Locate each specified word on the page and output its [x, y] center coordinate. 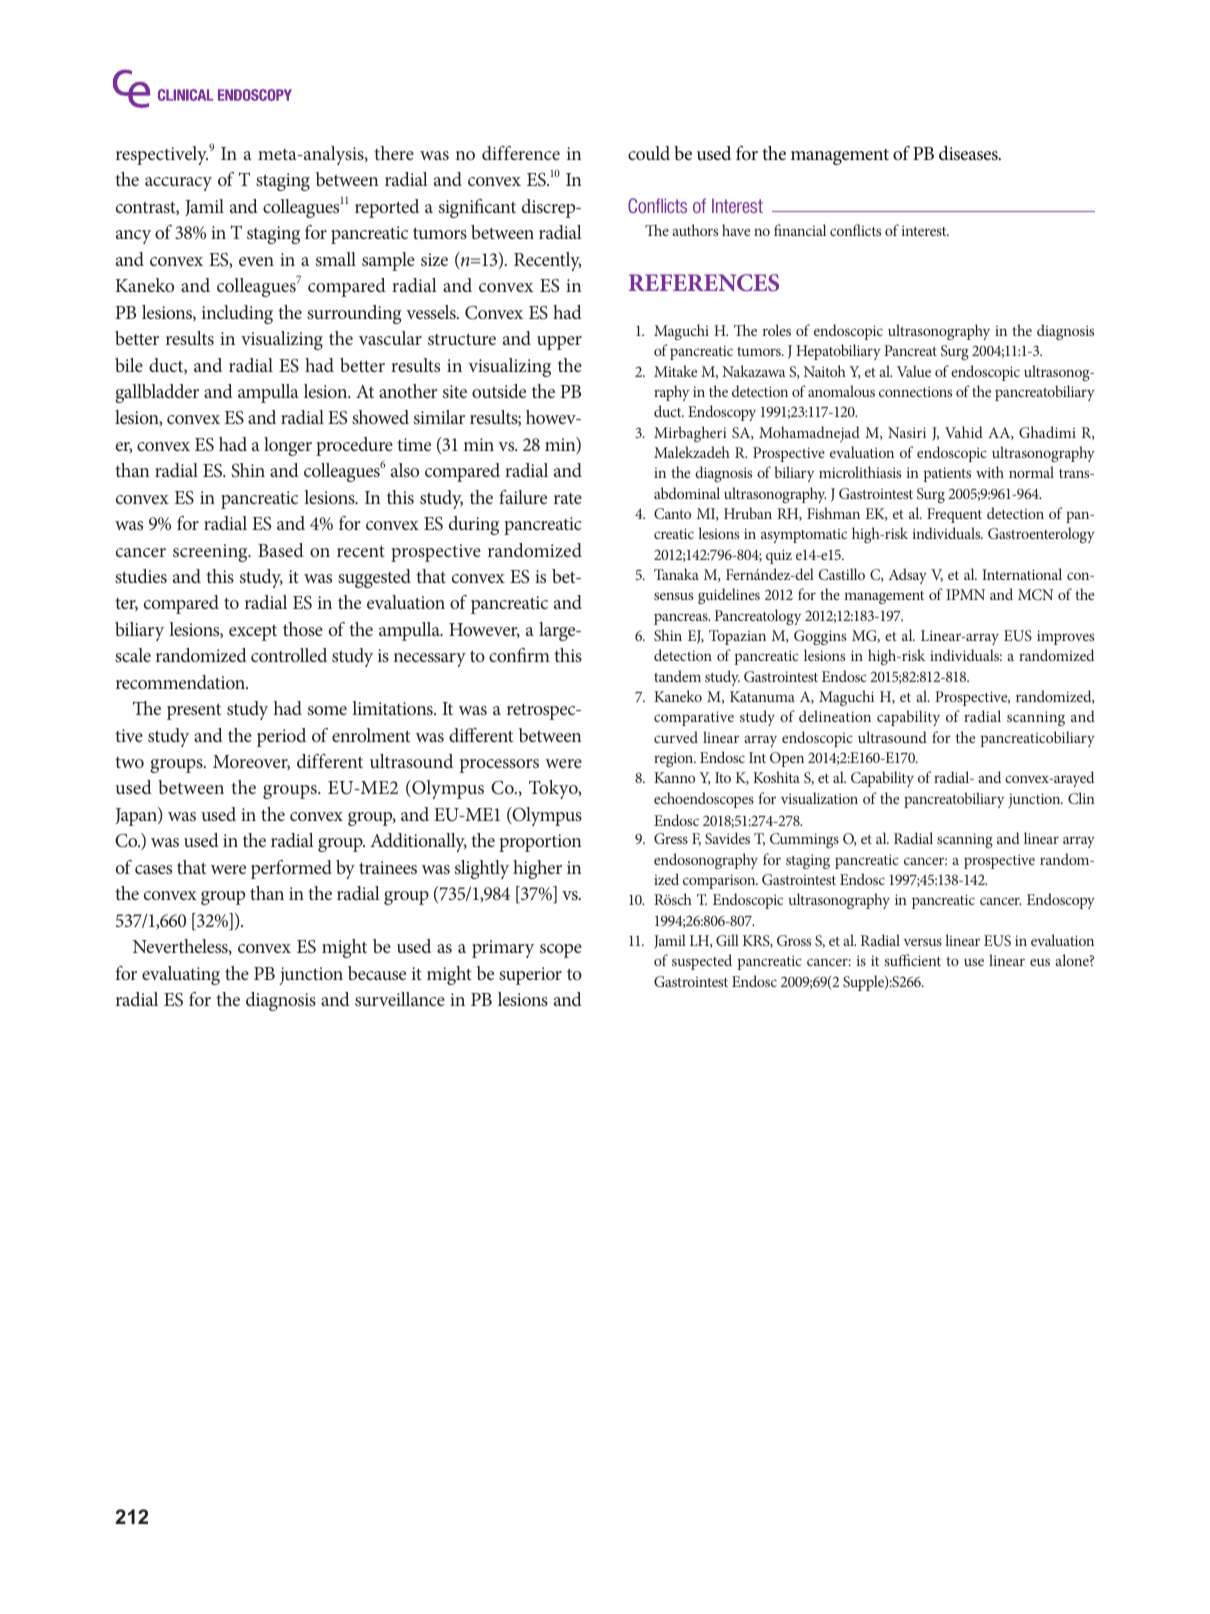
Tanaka [676, 574]
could [649, 153]
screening [211, 553]
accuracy [178, 184]
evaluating [181, 975]
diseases [969, 153]
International [1022, 574]
